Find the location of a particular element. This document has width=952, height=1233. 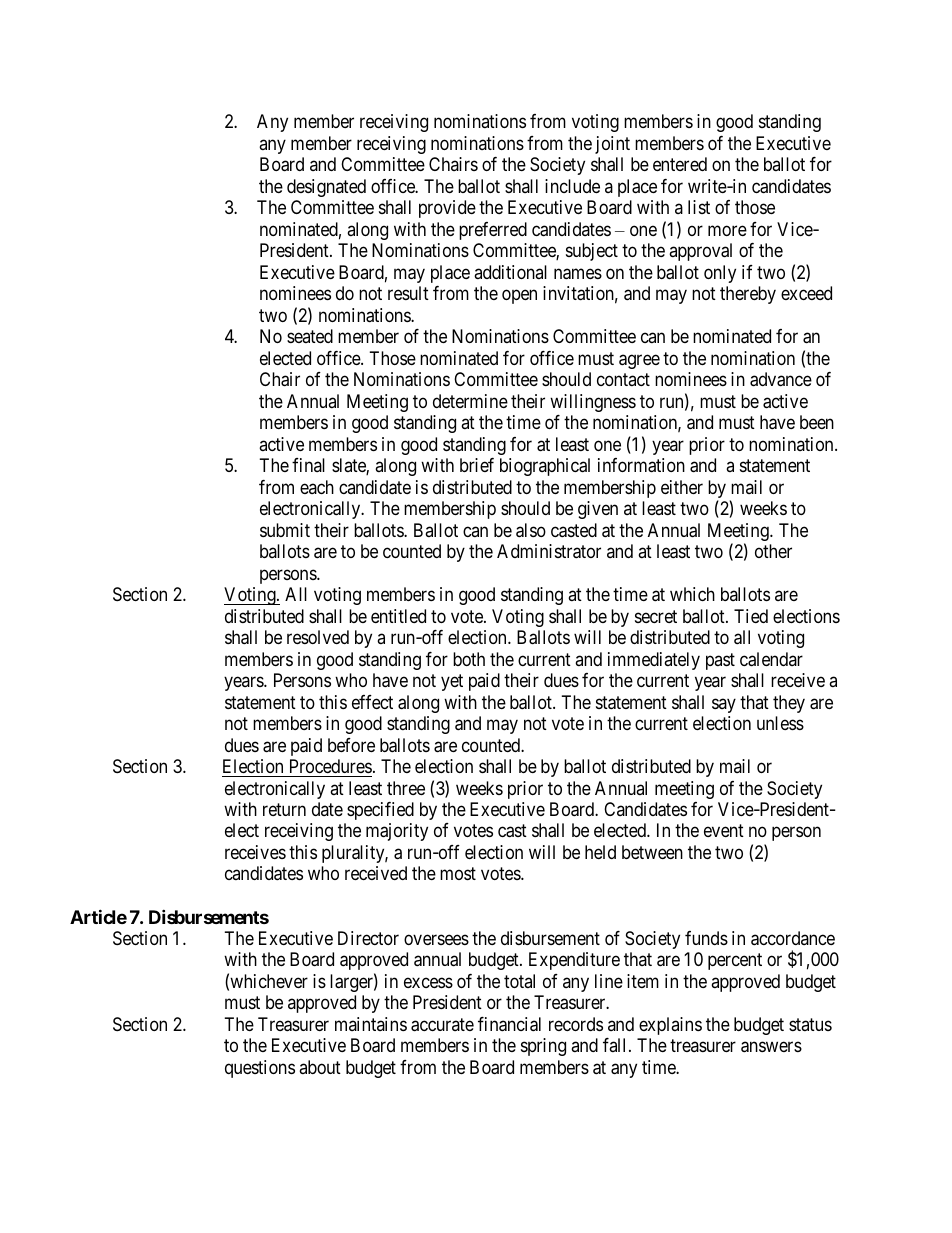

answers is located at coordinates (771, 1047).
